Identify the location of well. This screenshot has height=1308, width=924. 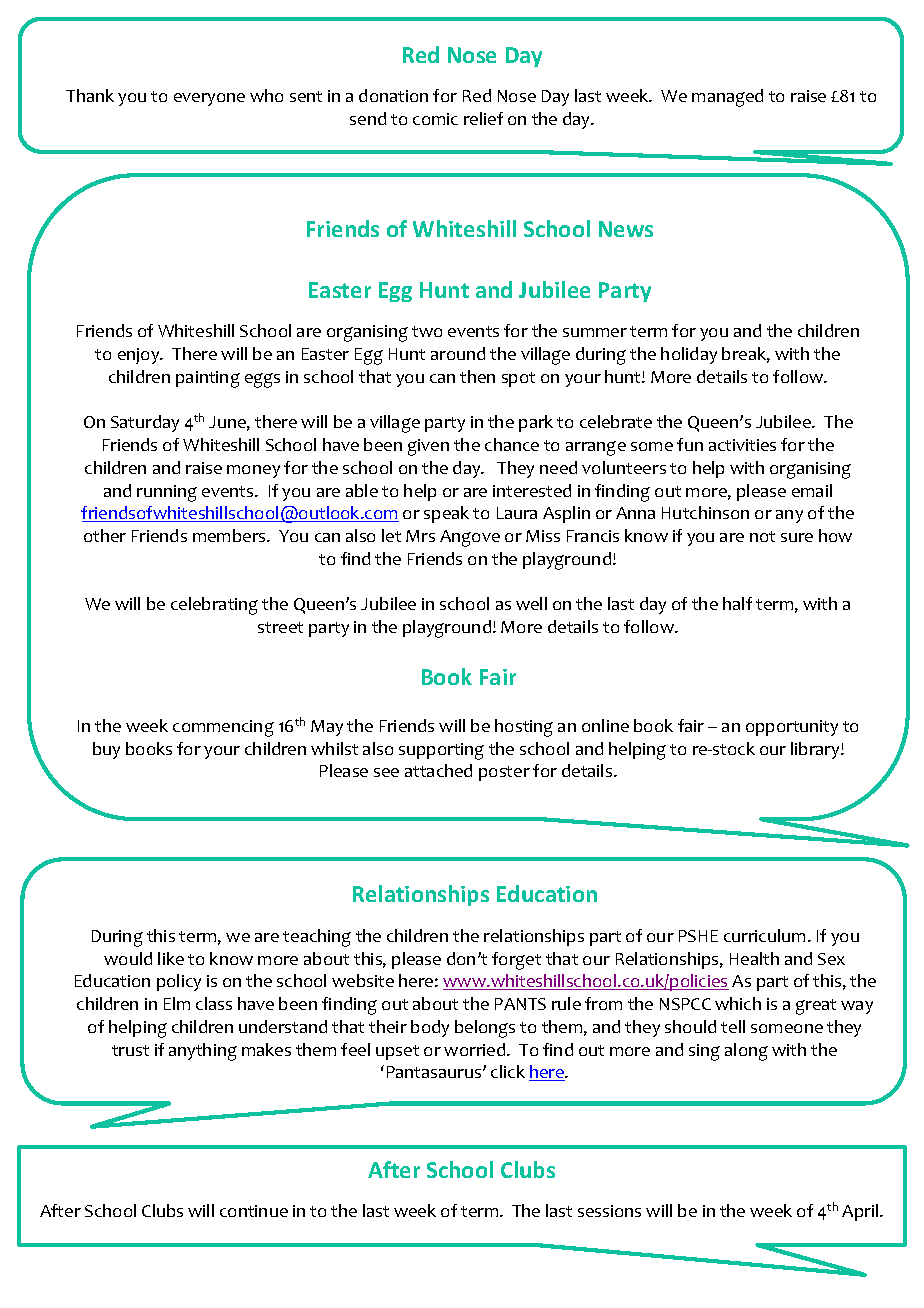
(531, 603).
